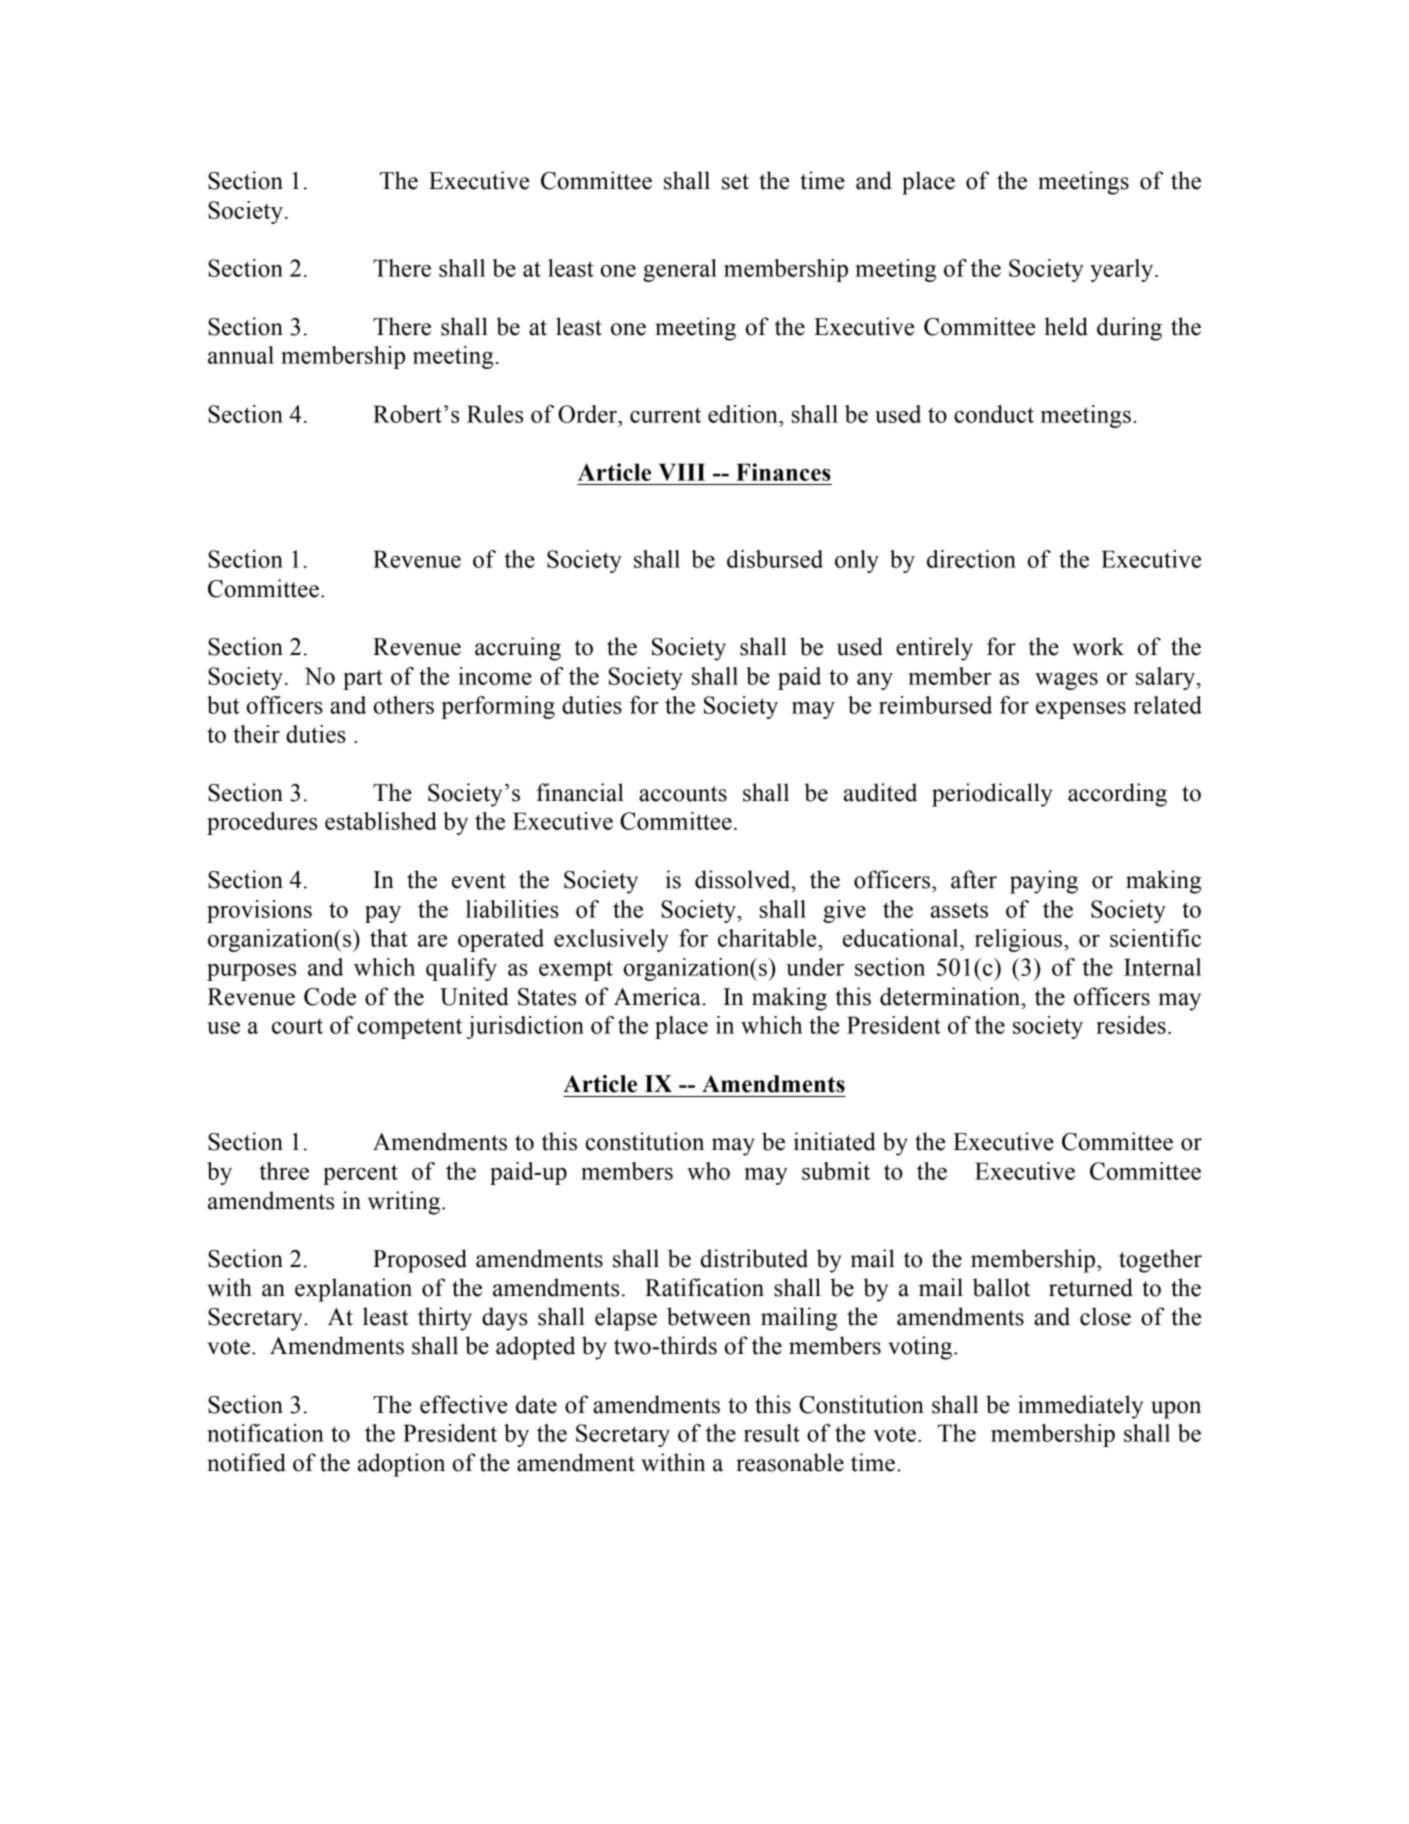 The image size is (1409, 1824). What do you see at coordinates (680, 270) in the document?
I see `general` at bounding box center [680, 270].
